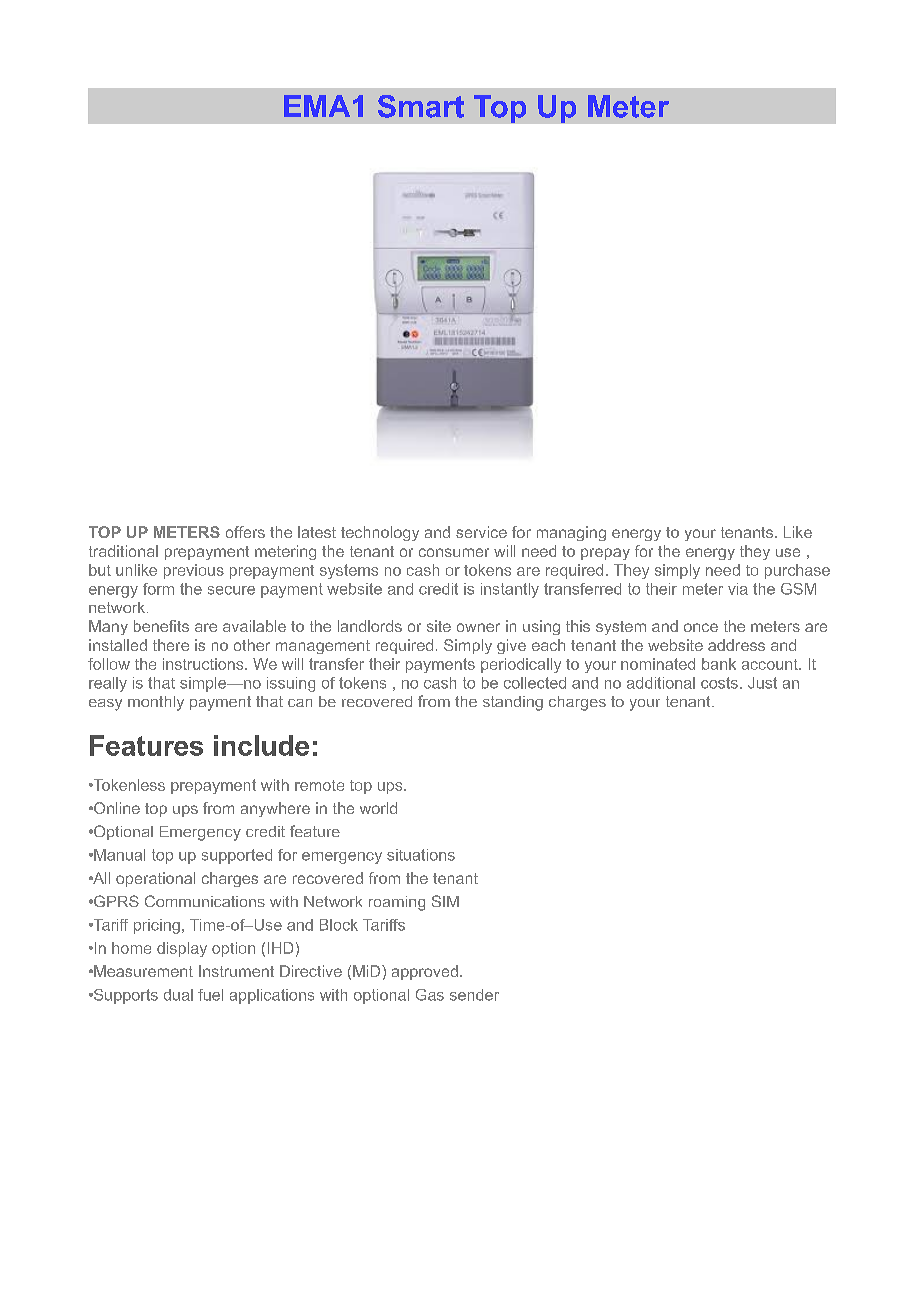 The image size is (924, 1308). What do you see at coordinates (481, 532) in the screenshot?
I see `service` at bounding box center [481, 532].
